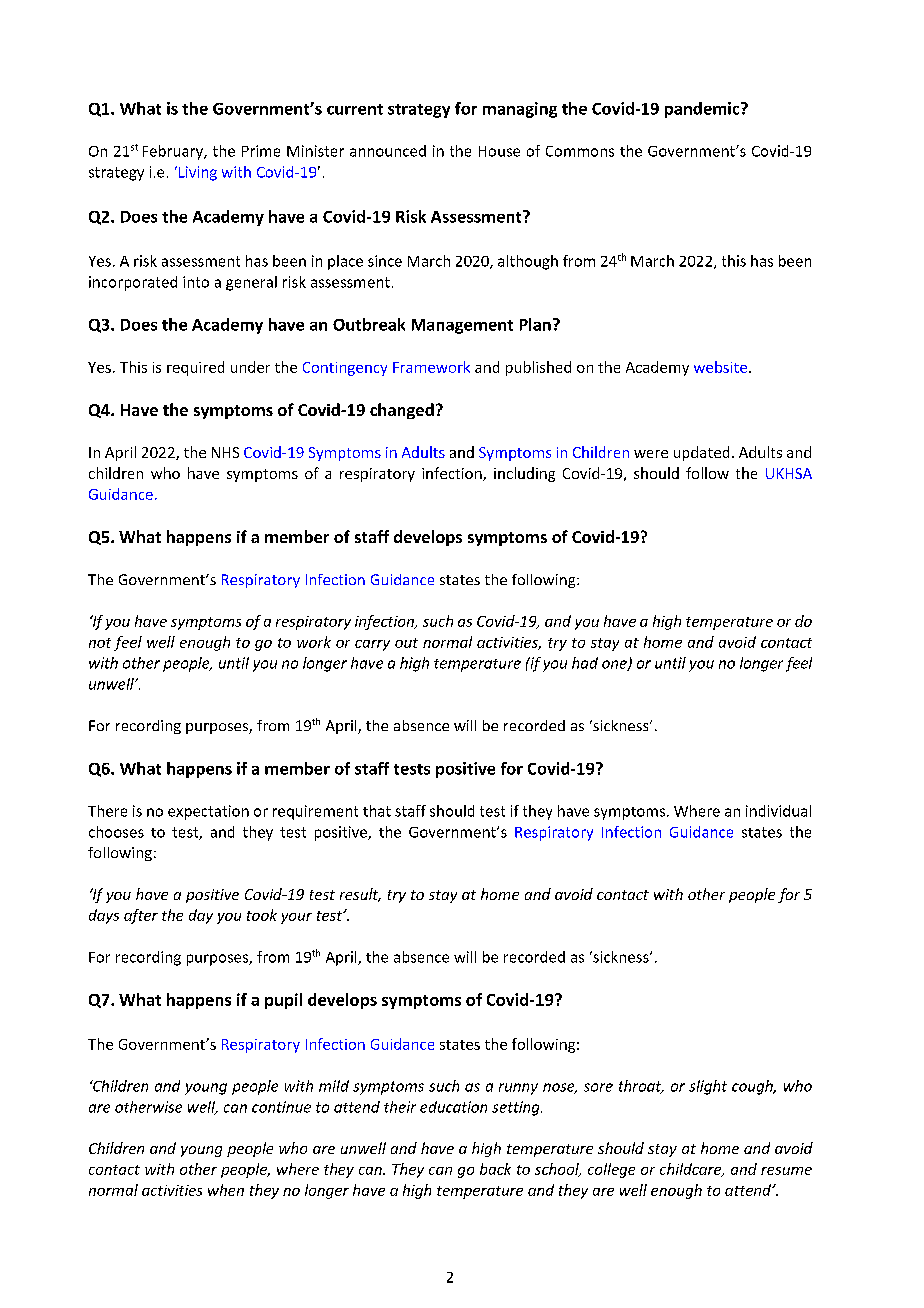 The width and height of the page is (924, 1308). I want to click on February, so click(174, 152).
